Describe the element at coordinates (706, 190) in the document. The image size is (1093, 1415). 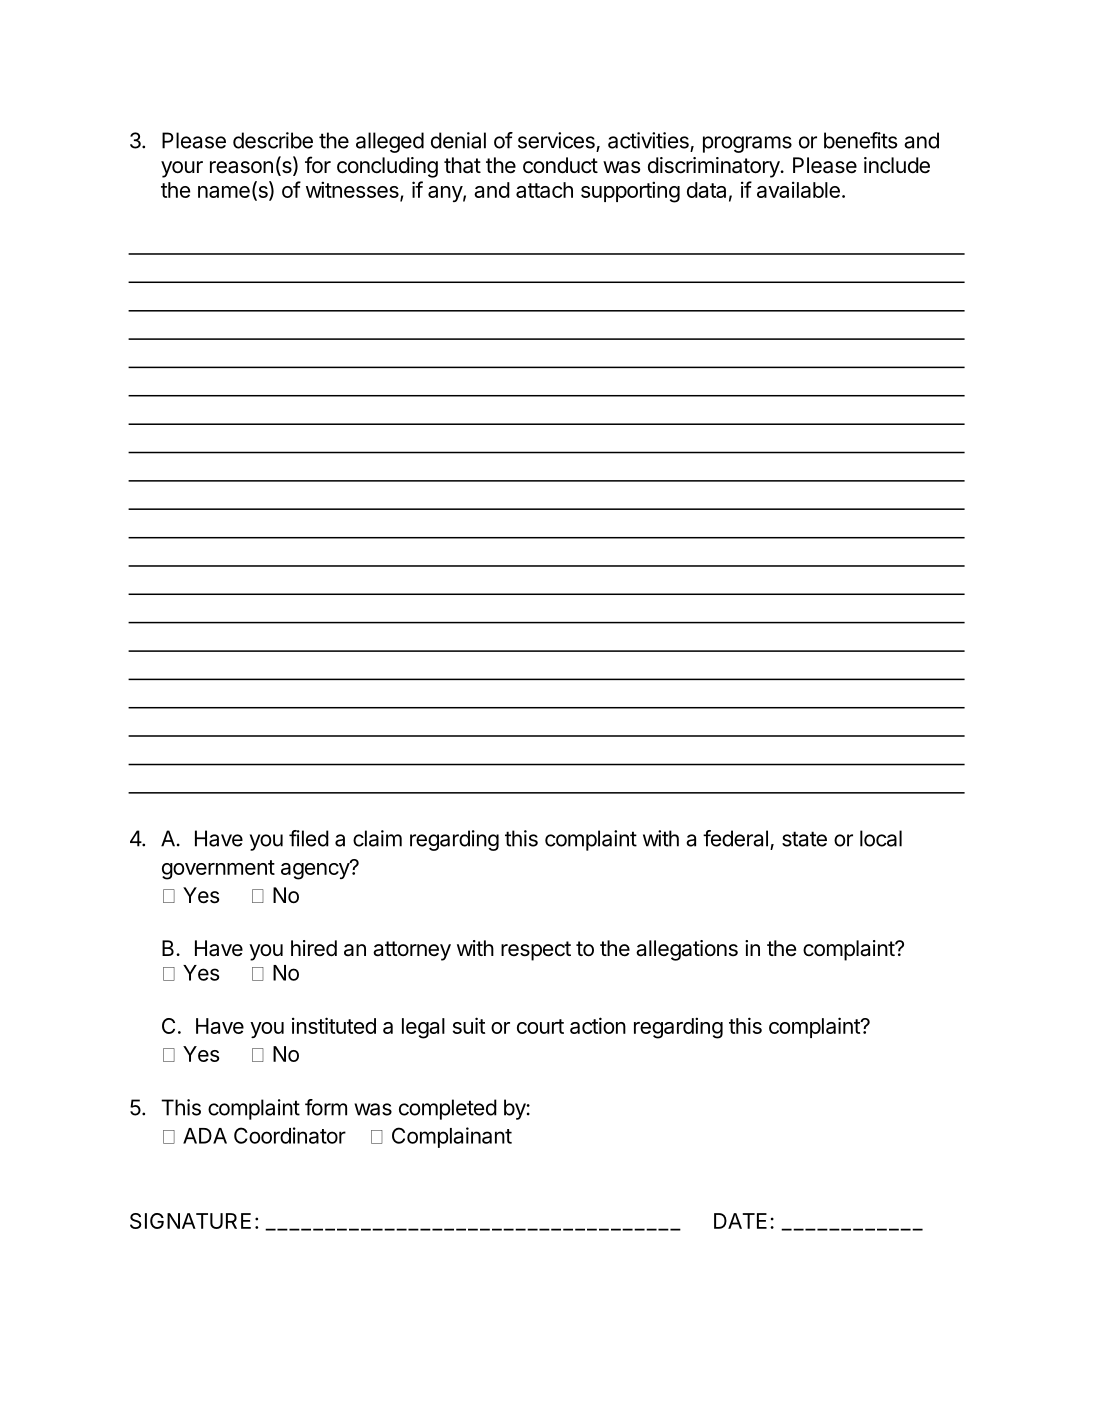
I see `data` at that location.
